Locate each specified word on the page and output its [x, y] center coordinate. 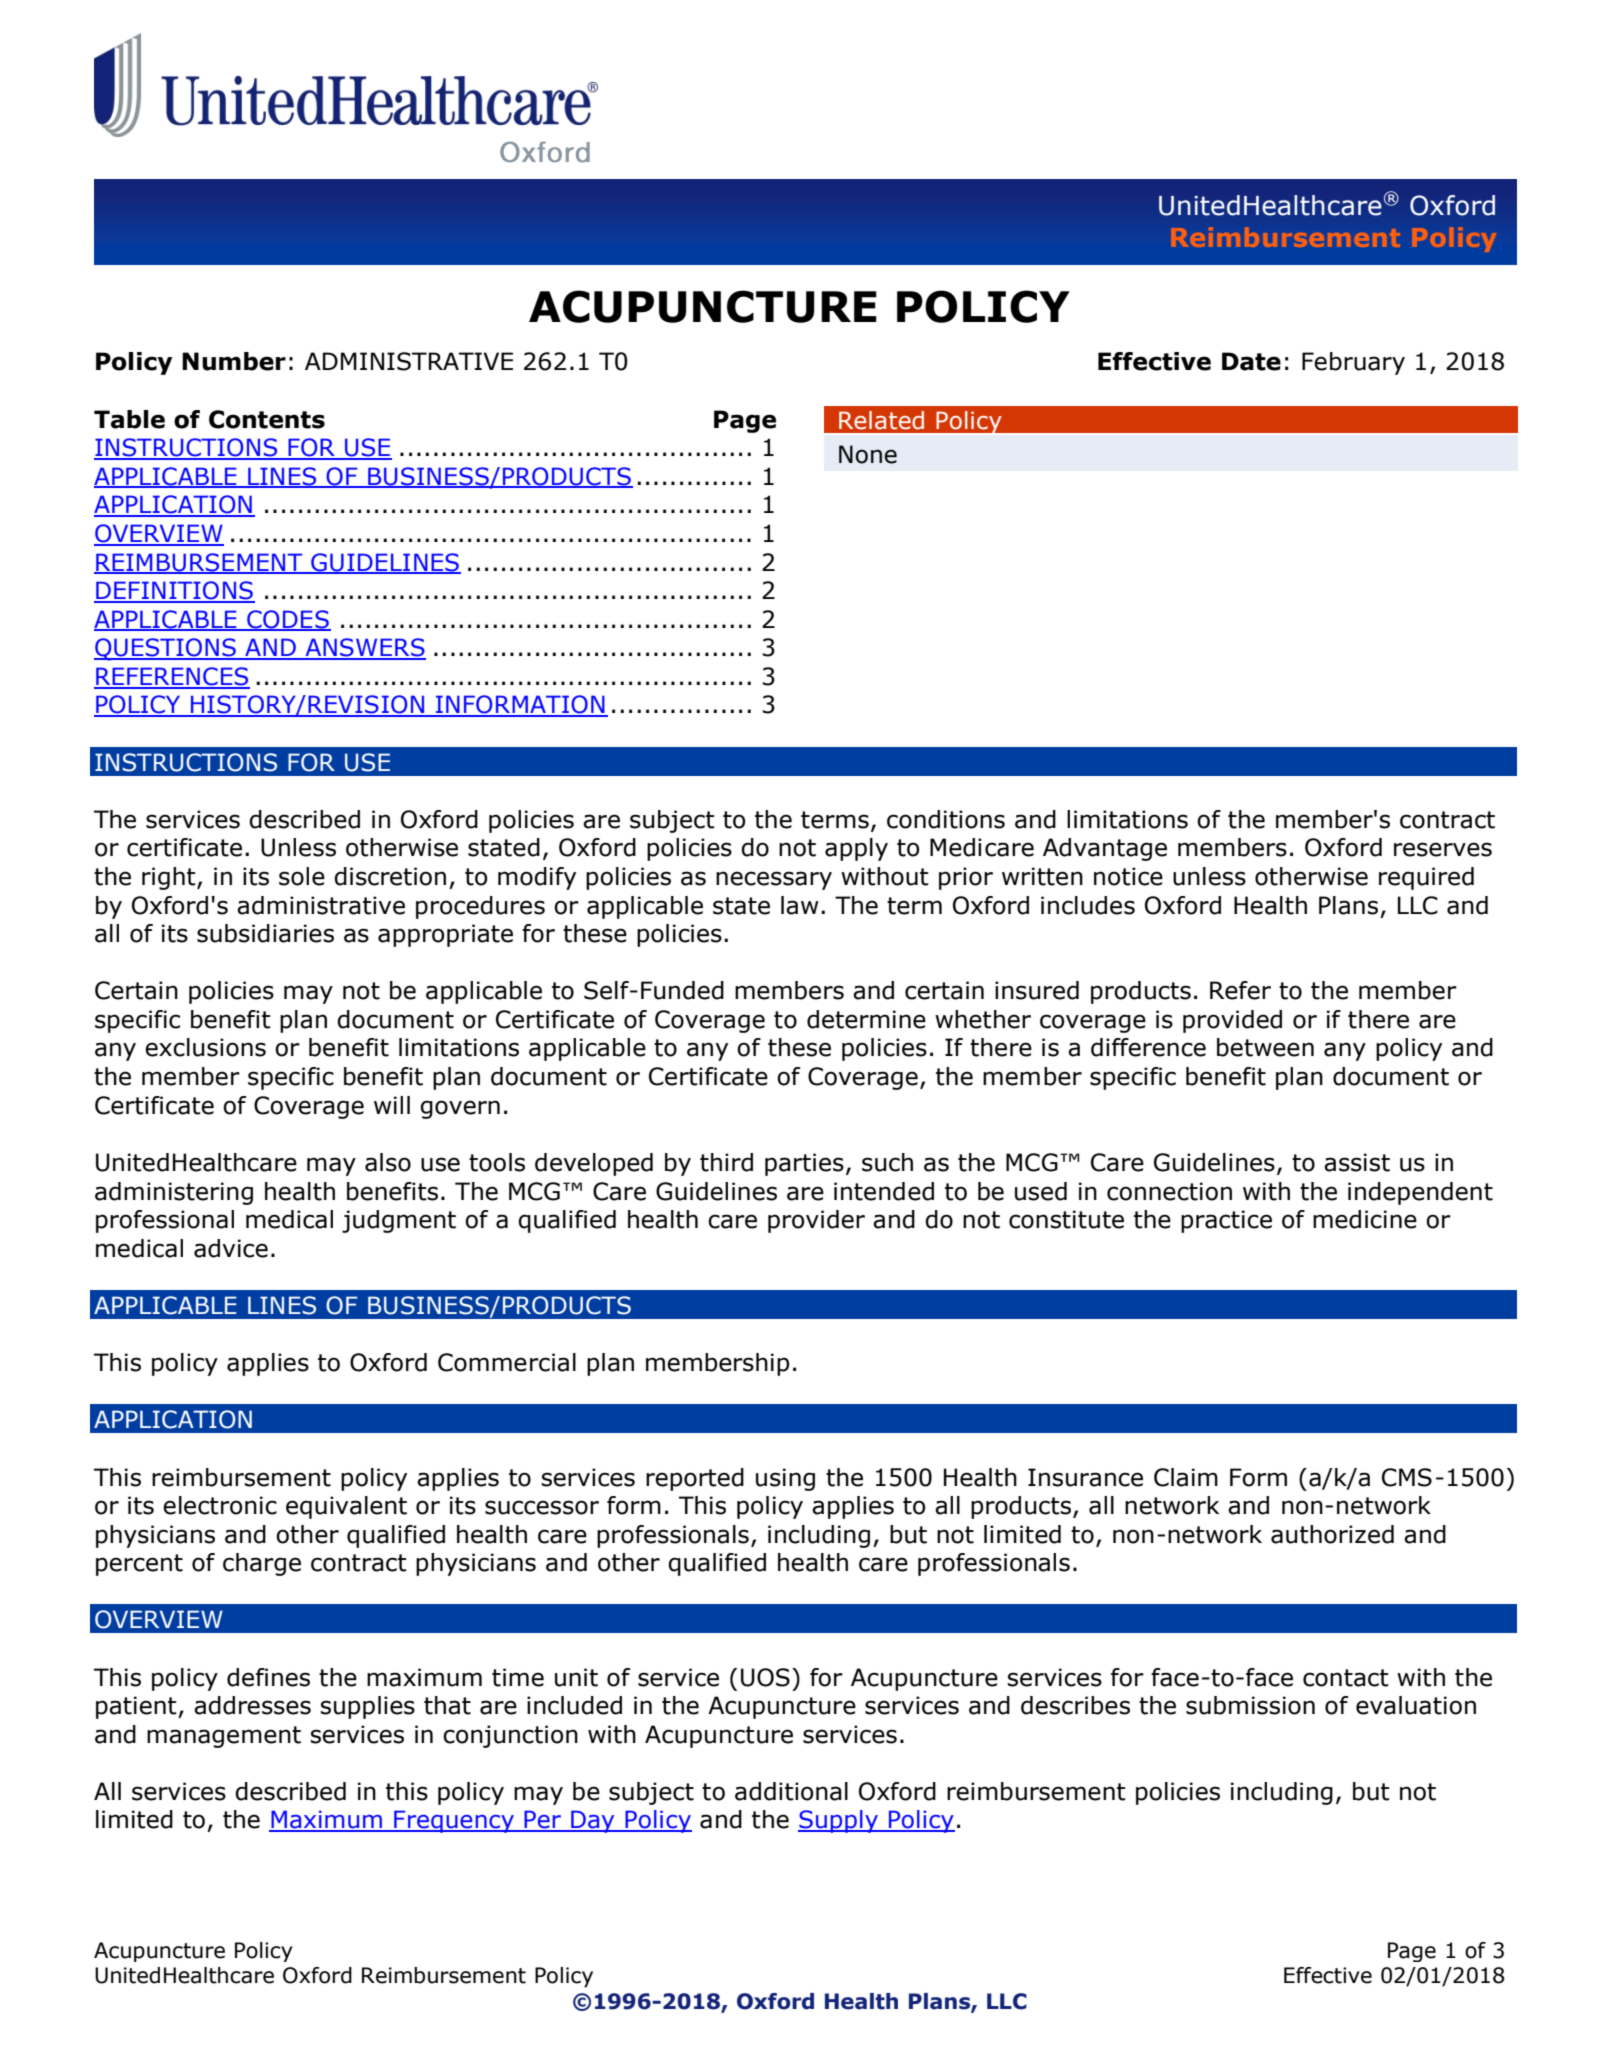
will [392, 1105]
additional [791, 1791]
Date [1251, 361]
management [224, 1737]
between [1265, 1047]
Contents [267, 419]
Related [881, 420]
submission [1250, 1705]
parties [804, 1164]
